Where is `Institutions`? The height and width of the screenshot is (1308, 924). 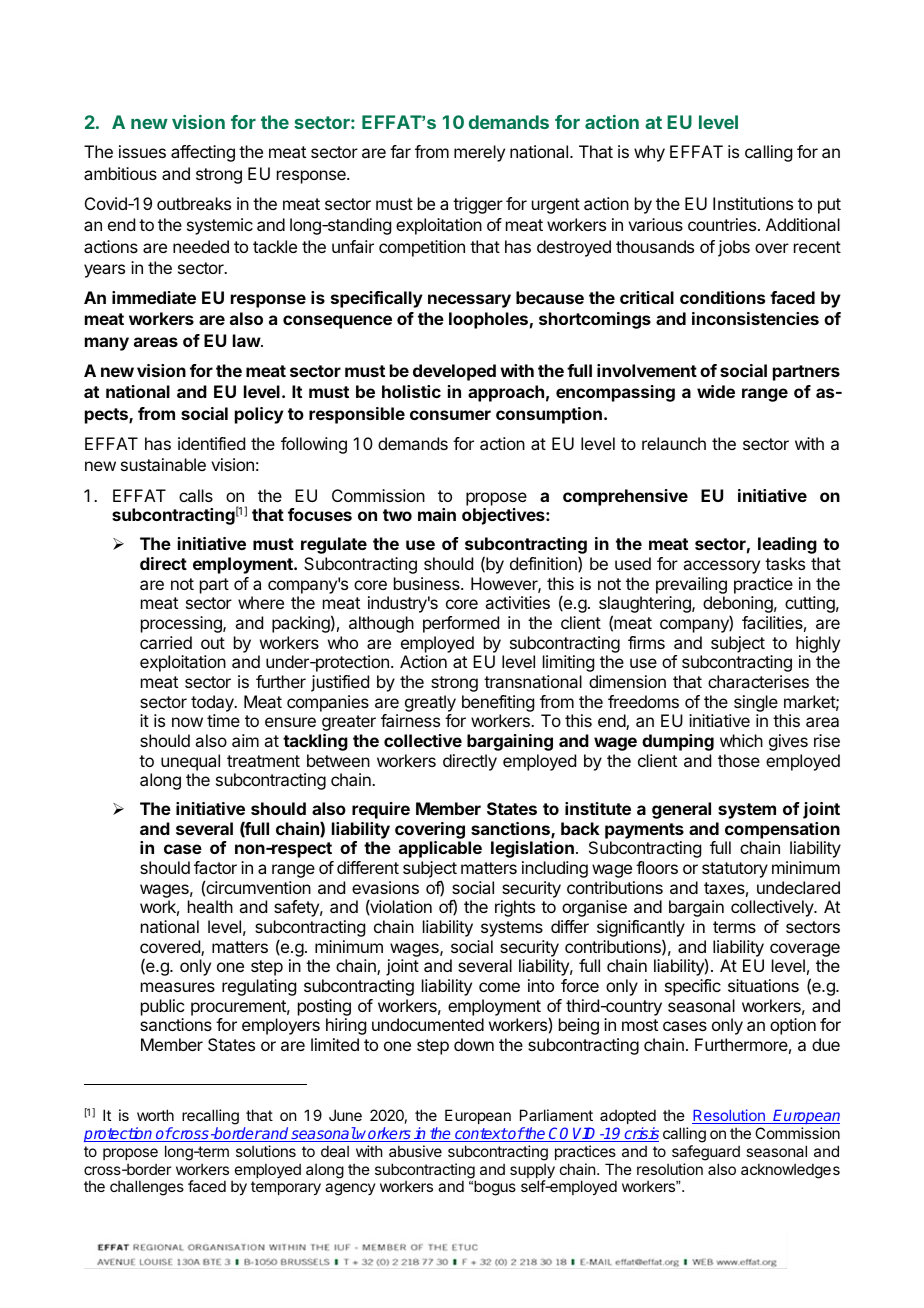
Institutions is located at coordinates (753, 203).
